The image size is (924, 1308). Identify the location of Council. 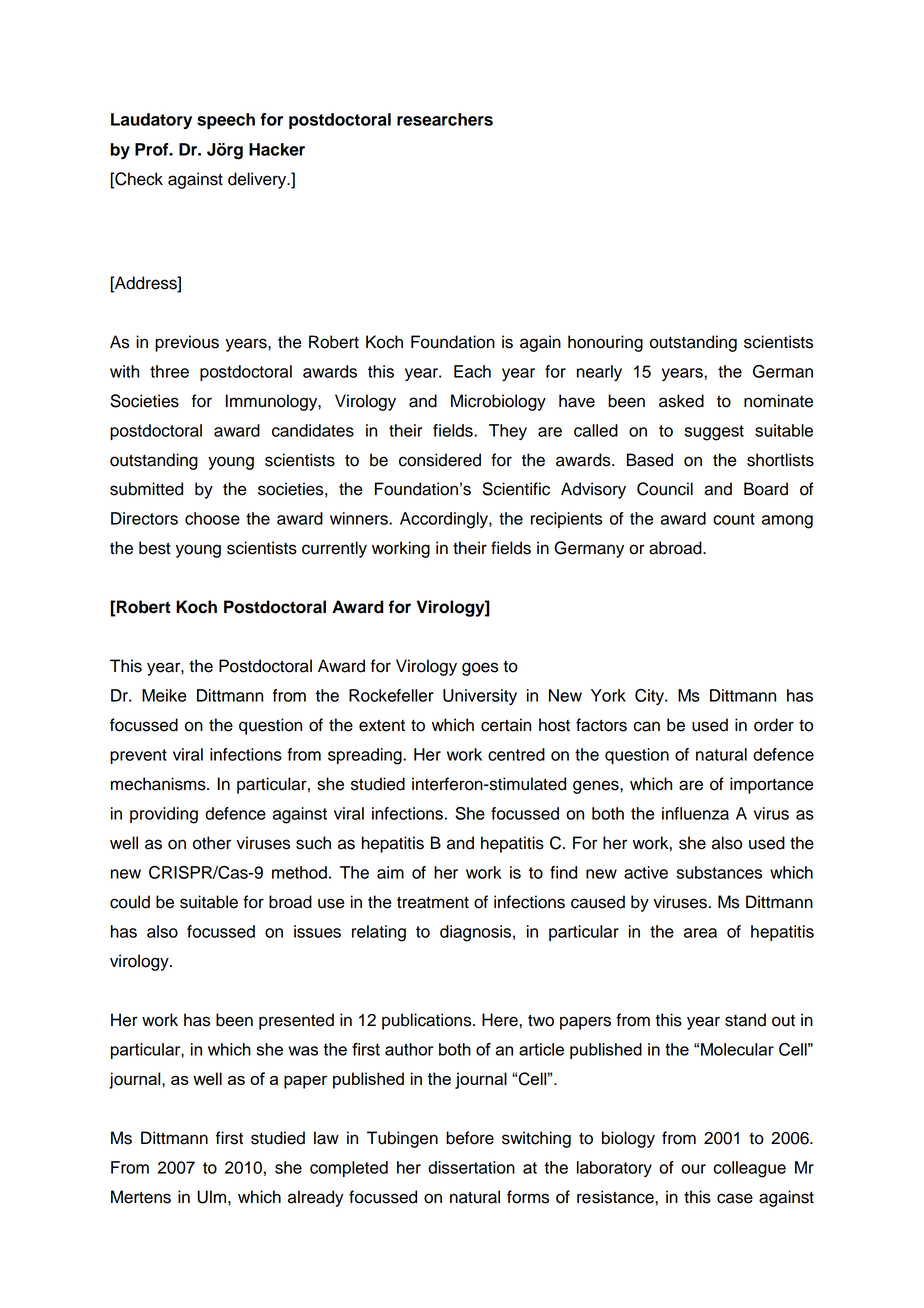
(665, 489).
